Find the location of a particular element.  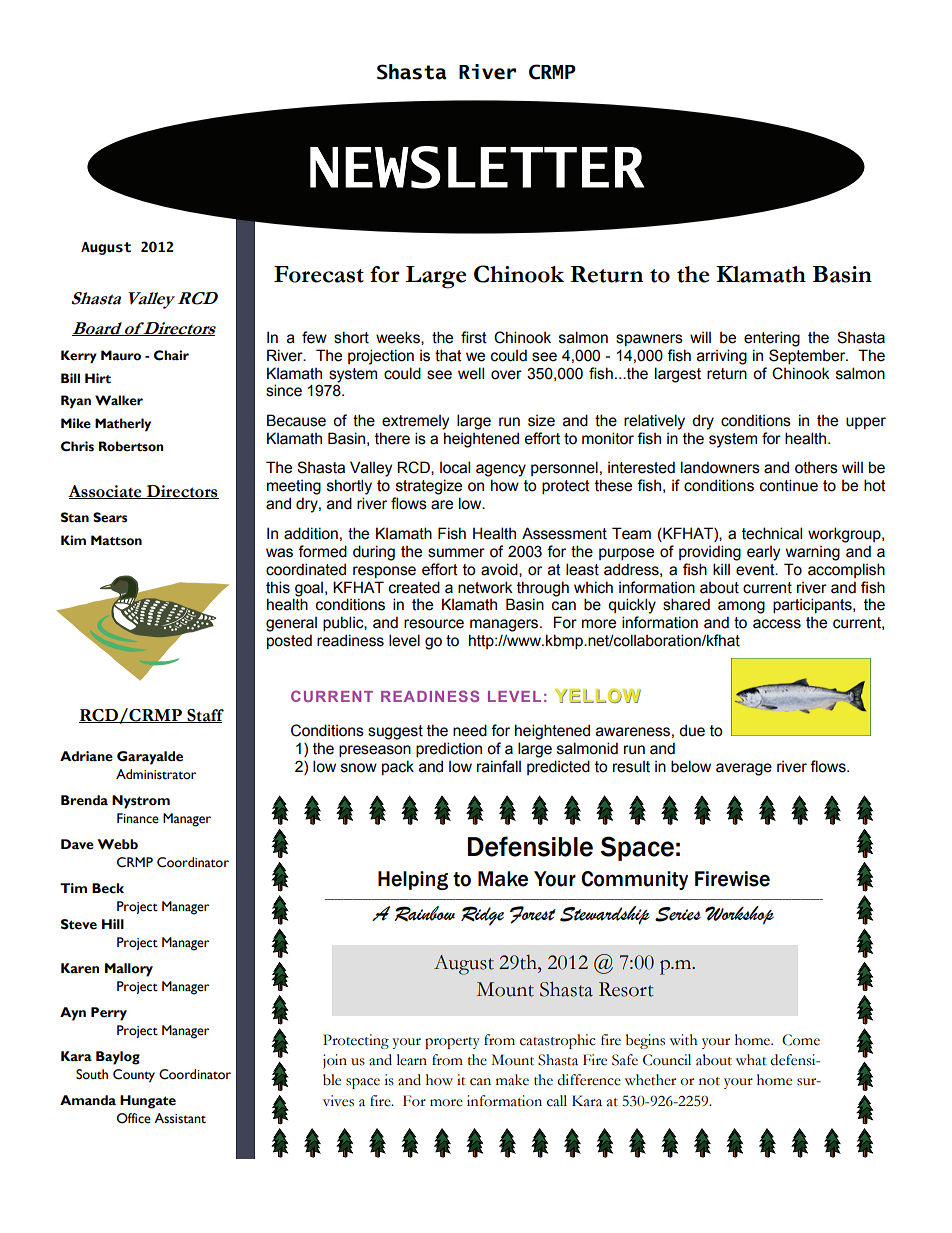

Administrator is located at coordinates (156, 774).
